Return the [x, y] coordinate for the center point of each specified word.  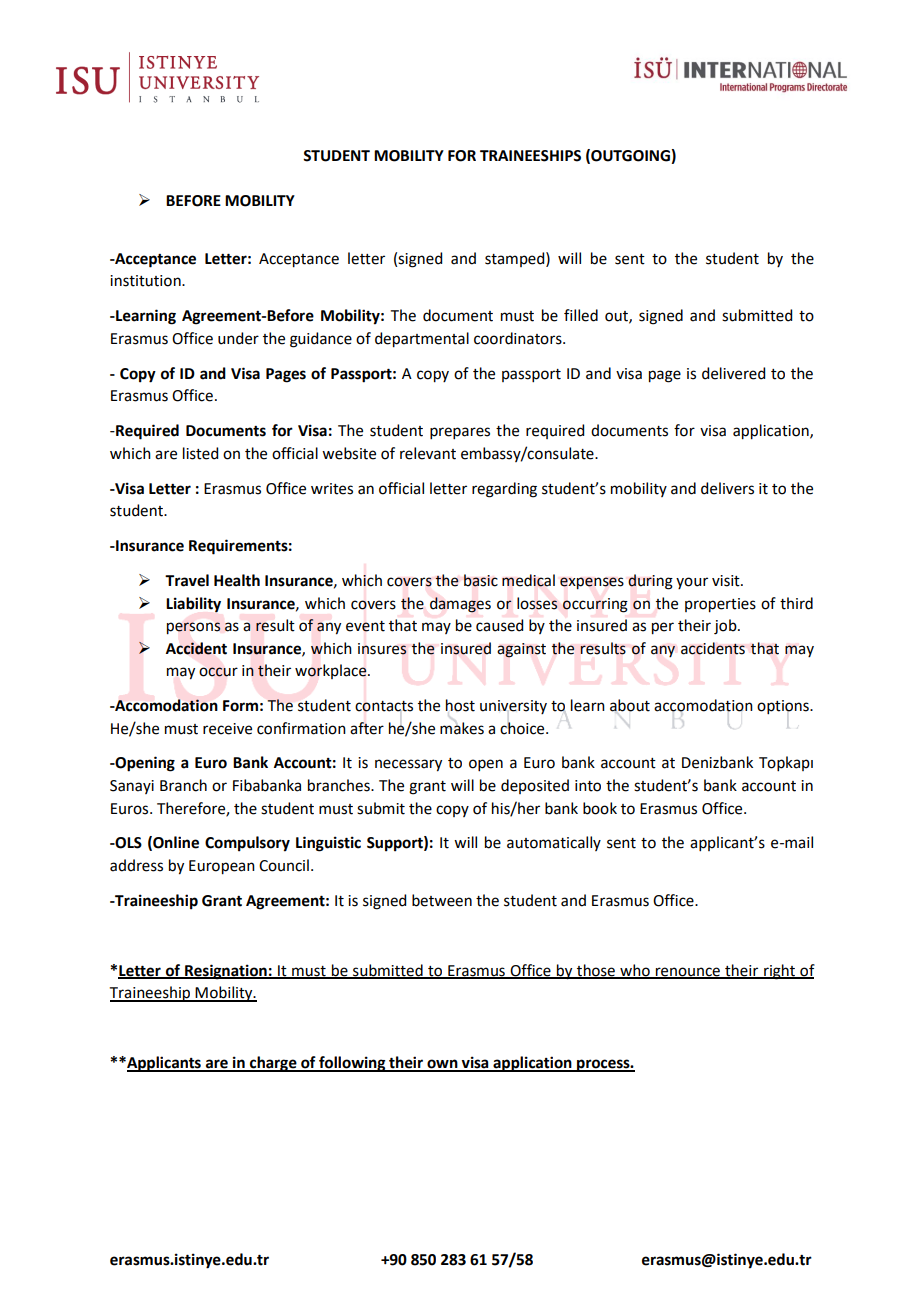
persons [194, 628]
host [460, 705]
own [442, 1065]
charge [273, 1064]
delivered [733, 373]
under [238, 338]
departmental [422, 340]
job [726, 627]
